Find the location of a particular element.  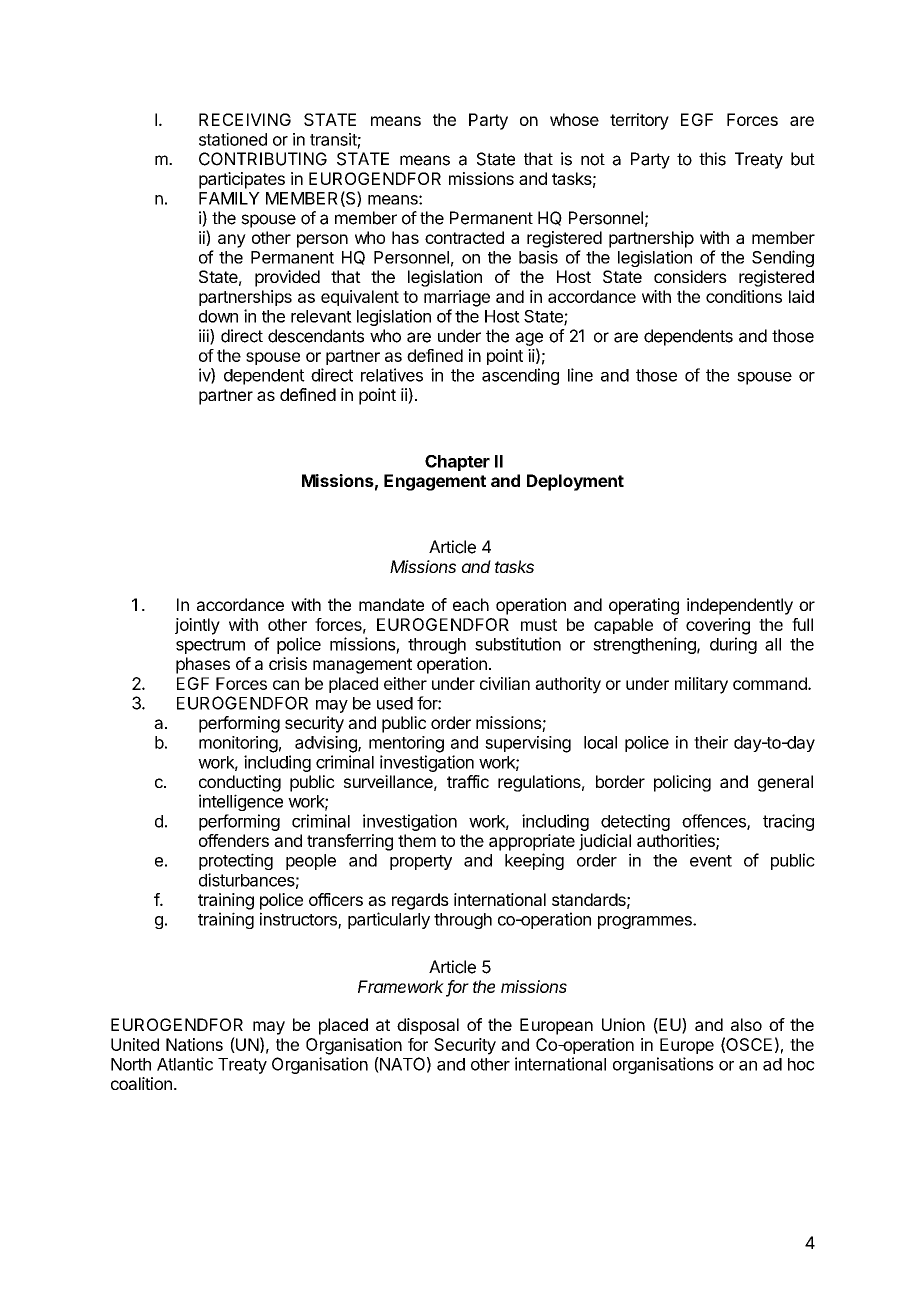

this is located at coordinates (712, 159).
